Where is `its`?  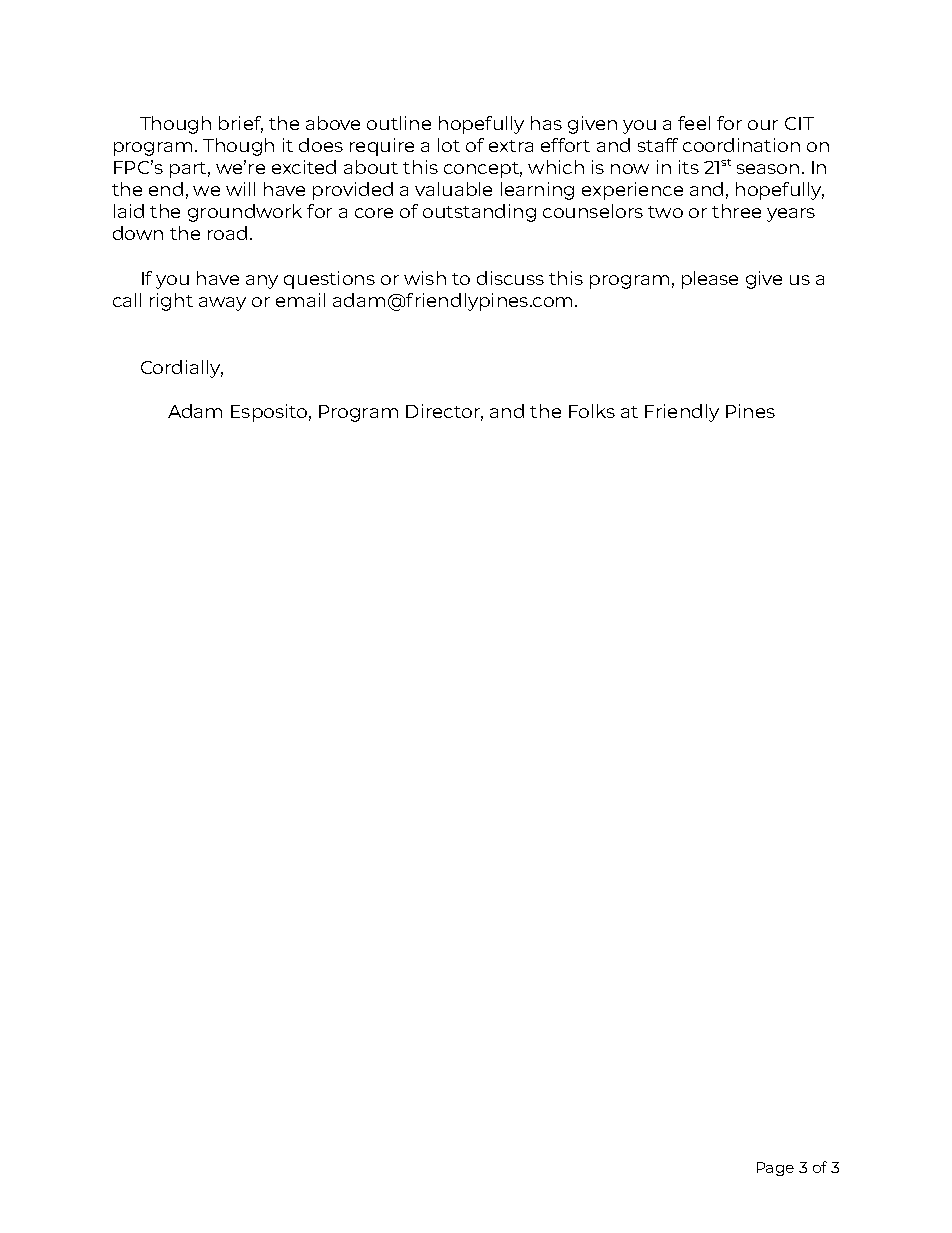
its is located at coordinates (689, 167).
